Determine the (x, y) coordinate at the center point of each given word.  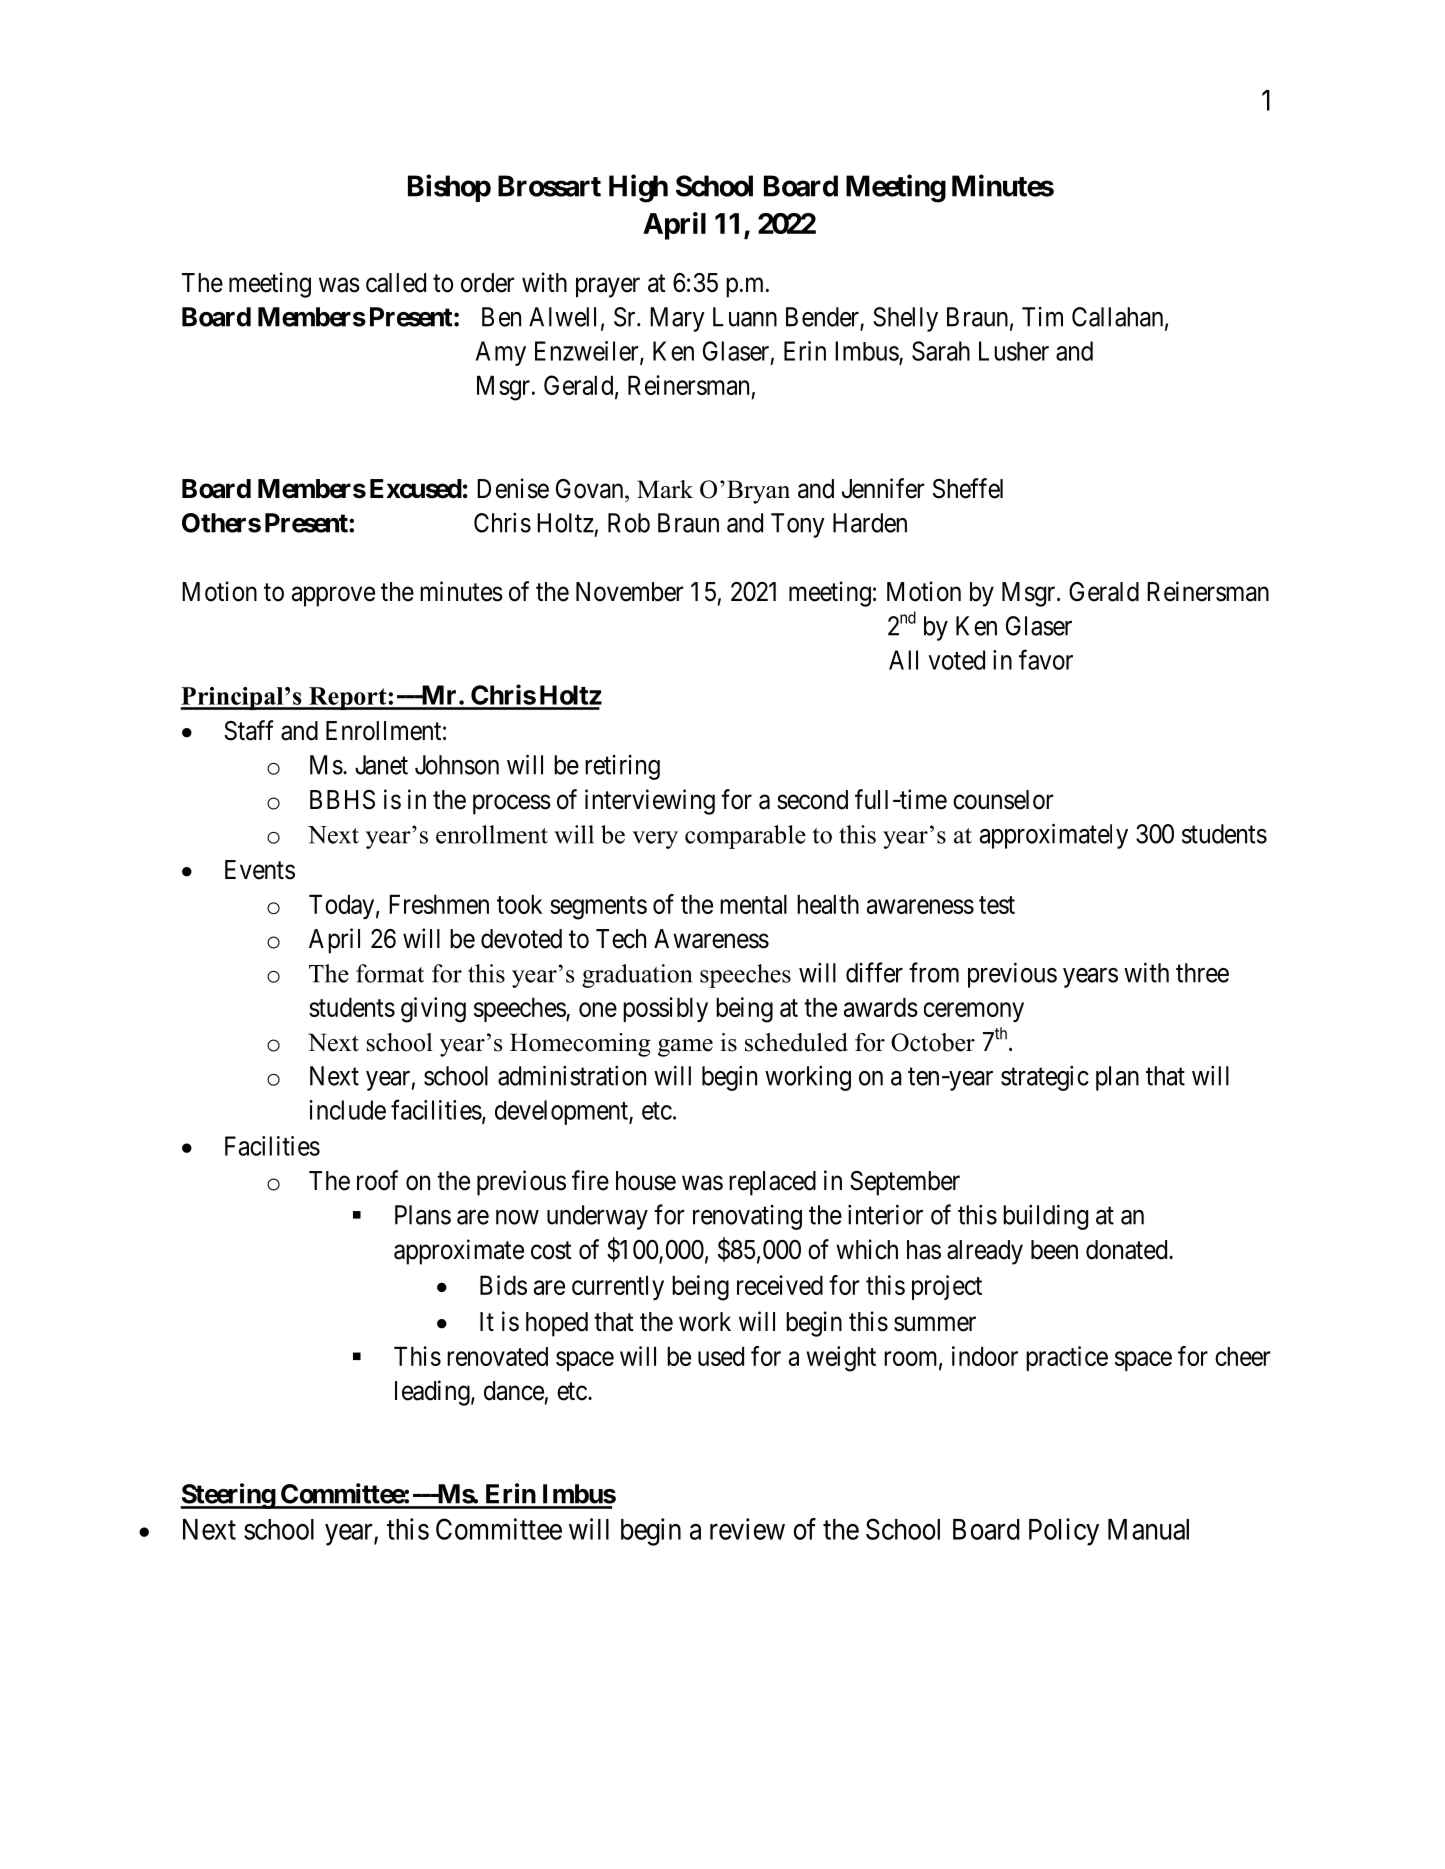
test (997, 905)
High (638, 188)
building (1045, 1217)
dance (514, 1391)
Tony (798, 525)
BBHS (342, 800)
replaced (772, 1183)
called (396, 283)
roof (377, 1180)
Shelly (905, 319)
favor (1046, 659)
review (747, 1529)
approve (333, 597)
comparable (745, 837)
